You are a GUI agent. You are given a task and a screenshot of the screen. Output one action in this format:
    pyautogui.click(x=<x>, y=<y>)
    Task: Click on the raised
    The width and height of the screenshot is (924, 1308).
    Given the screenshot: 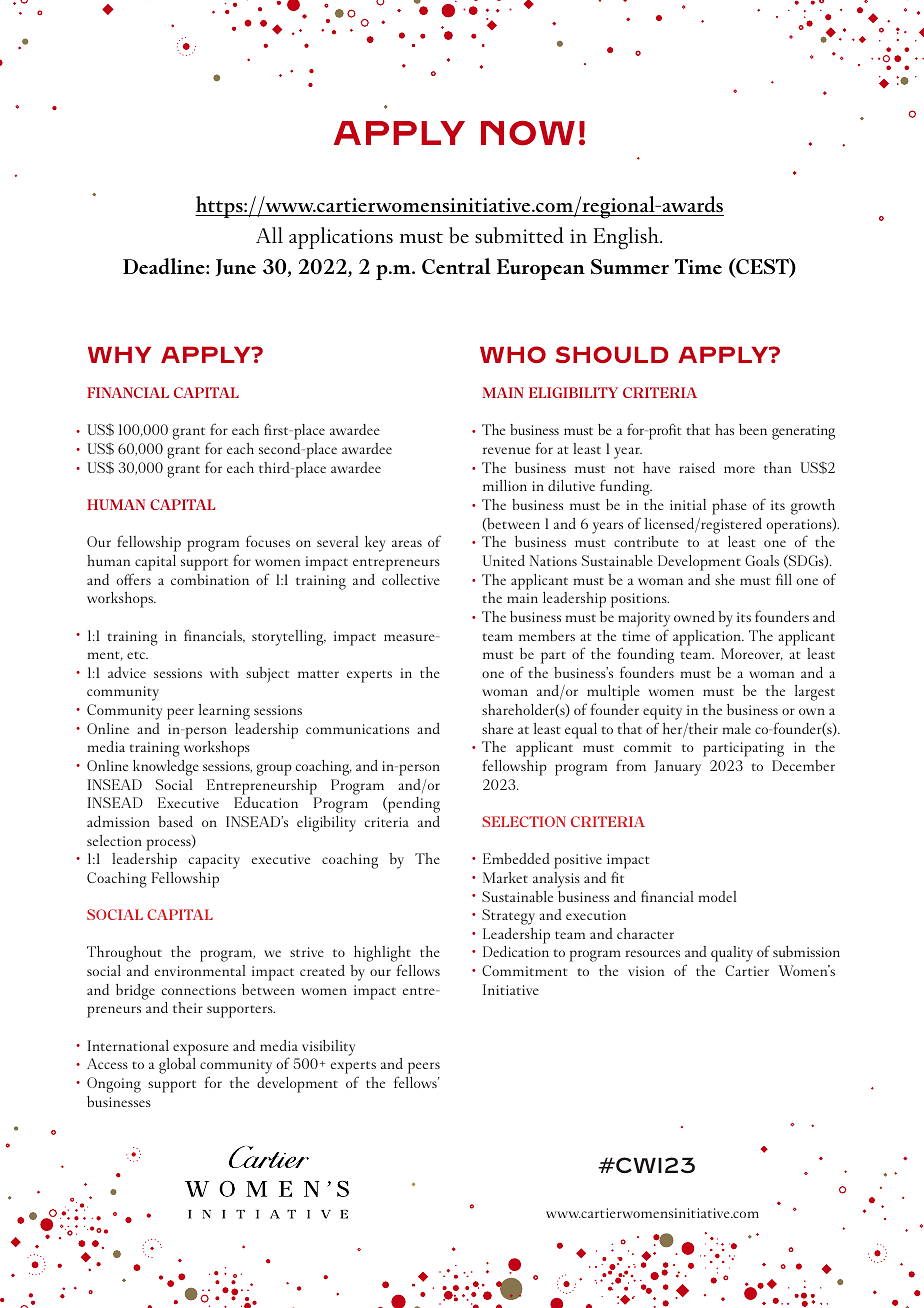 What is the action you would take?
    pyautogui.click(x=697, y=467)
